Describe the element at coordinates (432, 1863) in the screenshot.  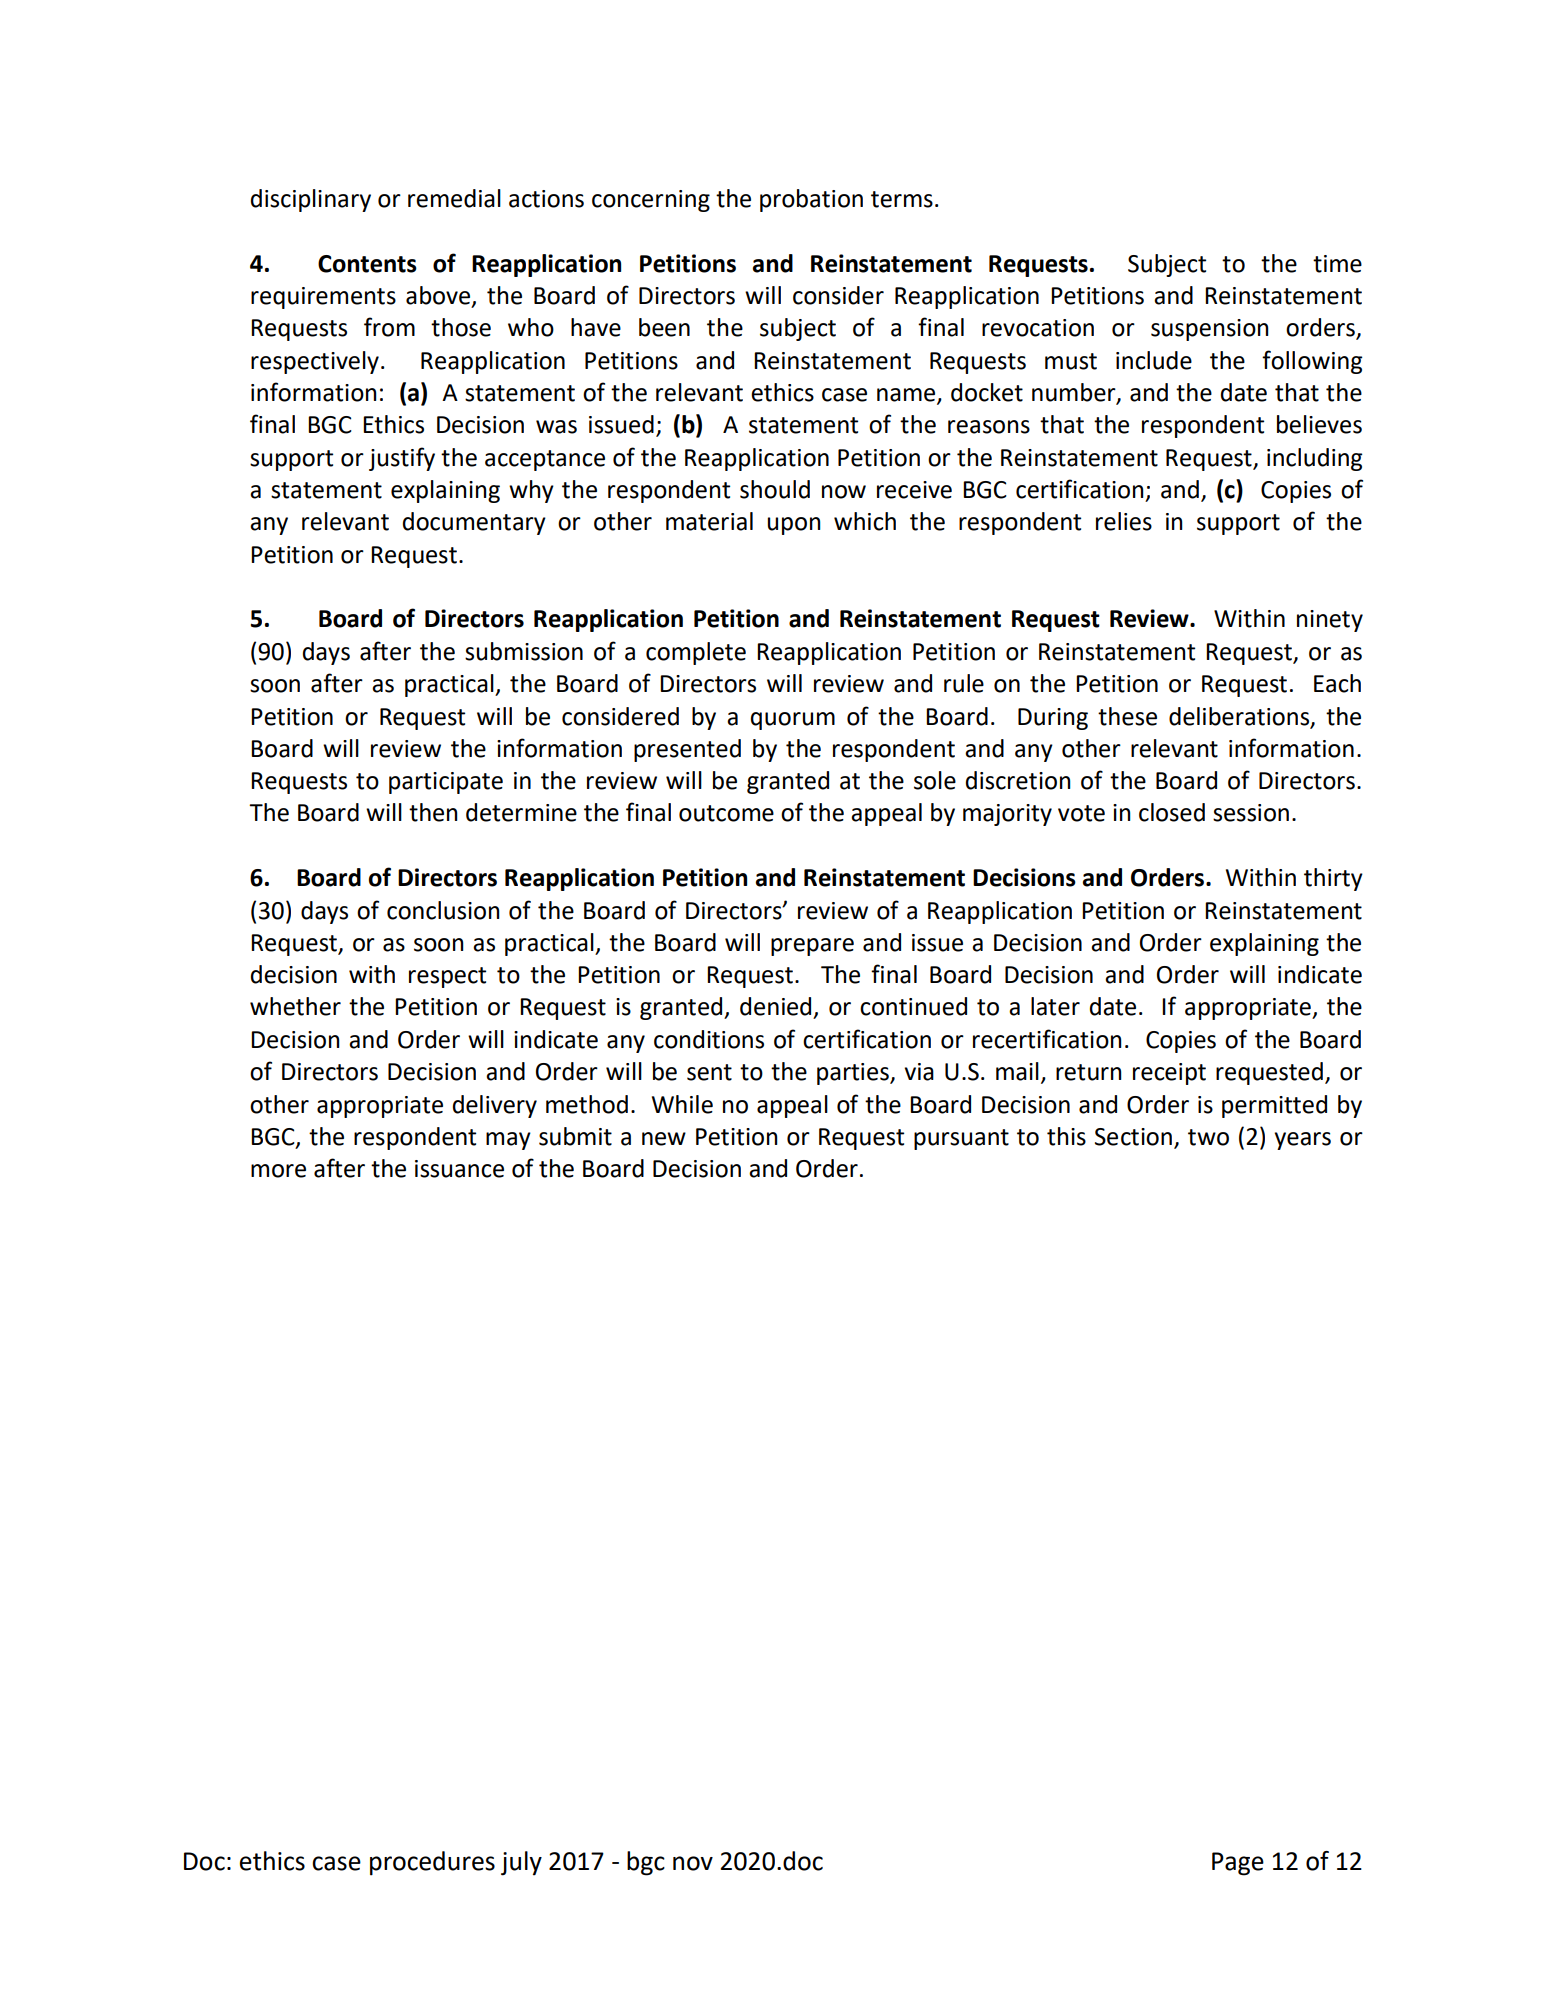
I see `procedures` at that location.
